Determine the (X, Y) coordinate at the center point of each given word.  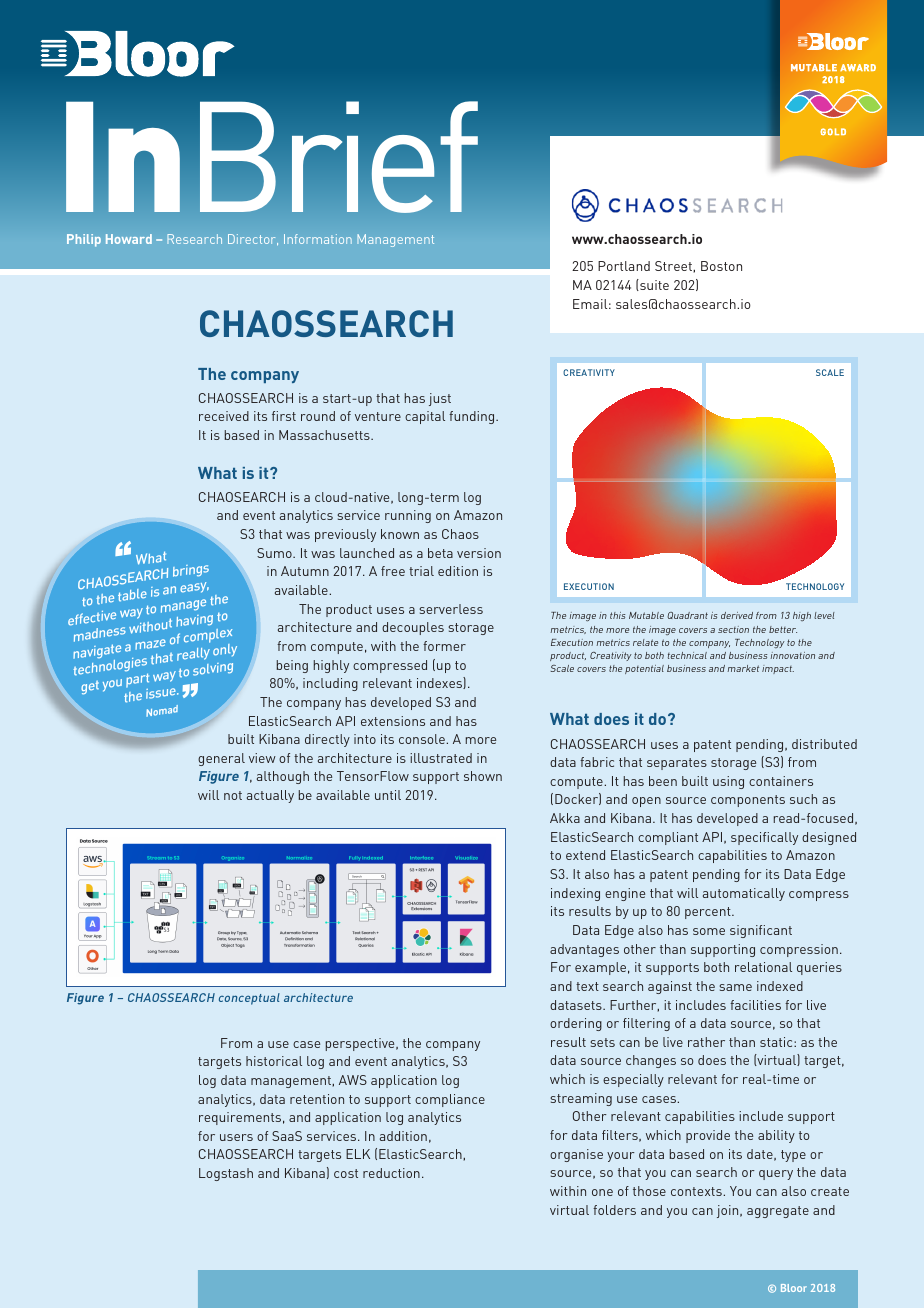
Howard (129, 239)
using (728, 782)
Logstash (226, 1174)
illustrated (441, 758)
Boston (721, 266)
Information (318, 239)
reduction (391, 1173)
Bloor (794, 1288)
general (221, 759)
